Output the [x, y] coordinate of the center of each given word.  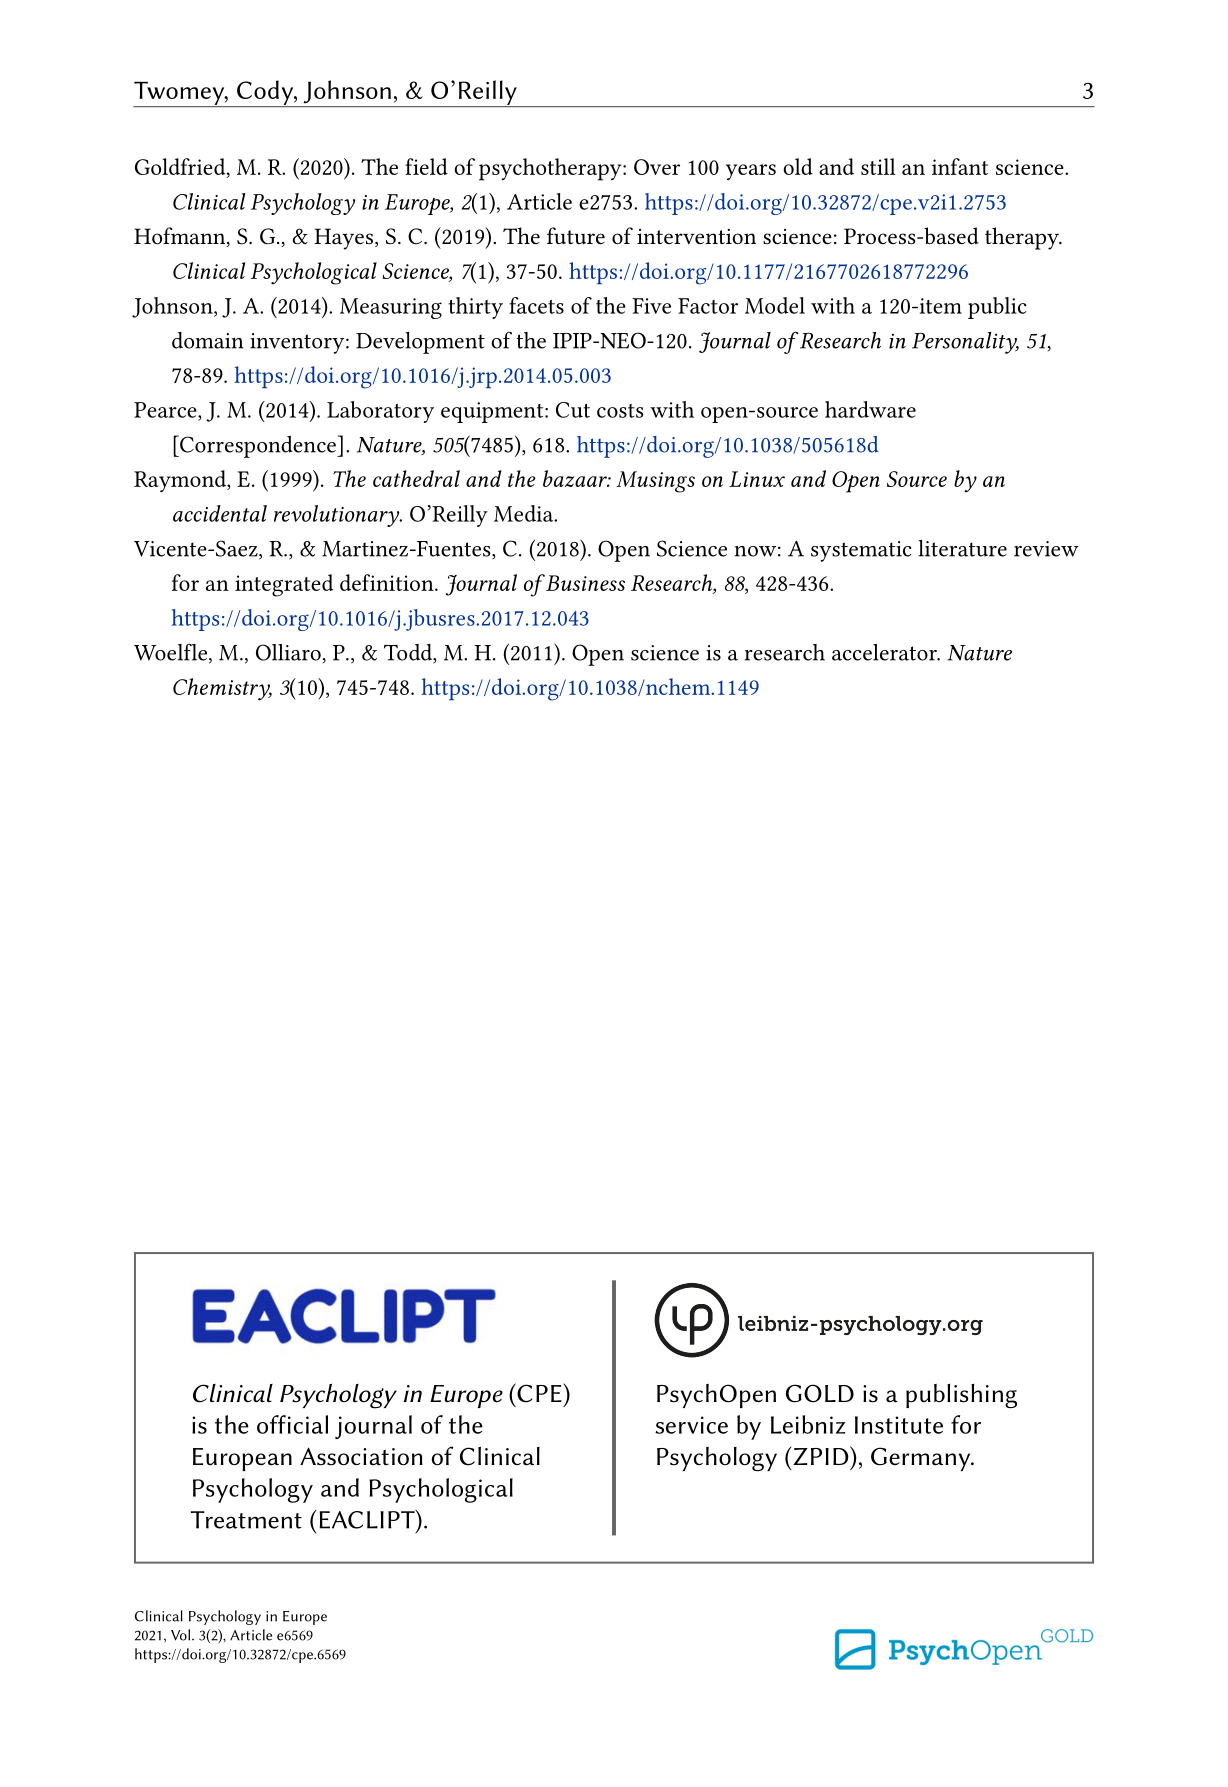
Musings [655, 482]
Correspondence [258, 446]
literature [962, 548]
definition [388, 582]
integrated [284, 585]
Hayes [345, 239]
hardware [870, 409]
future [576, 236]
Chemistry [222, 689]
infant [960, 166]
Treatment [246, 1520]
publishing [961, 1396]
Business [584, 583]
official [292, 1424]
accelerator [885, 652]
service [691, 1425]
